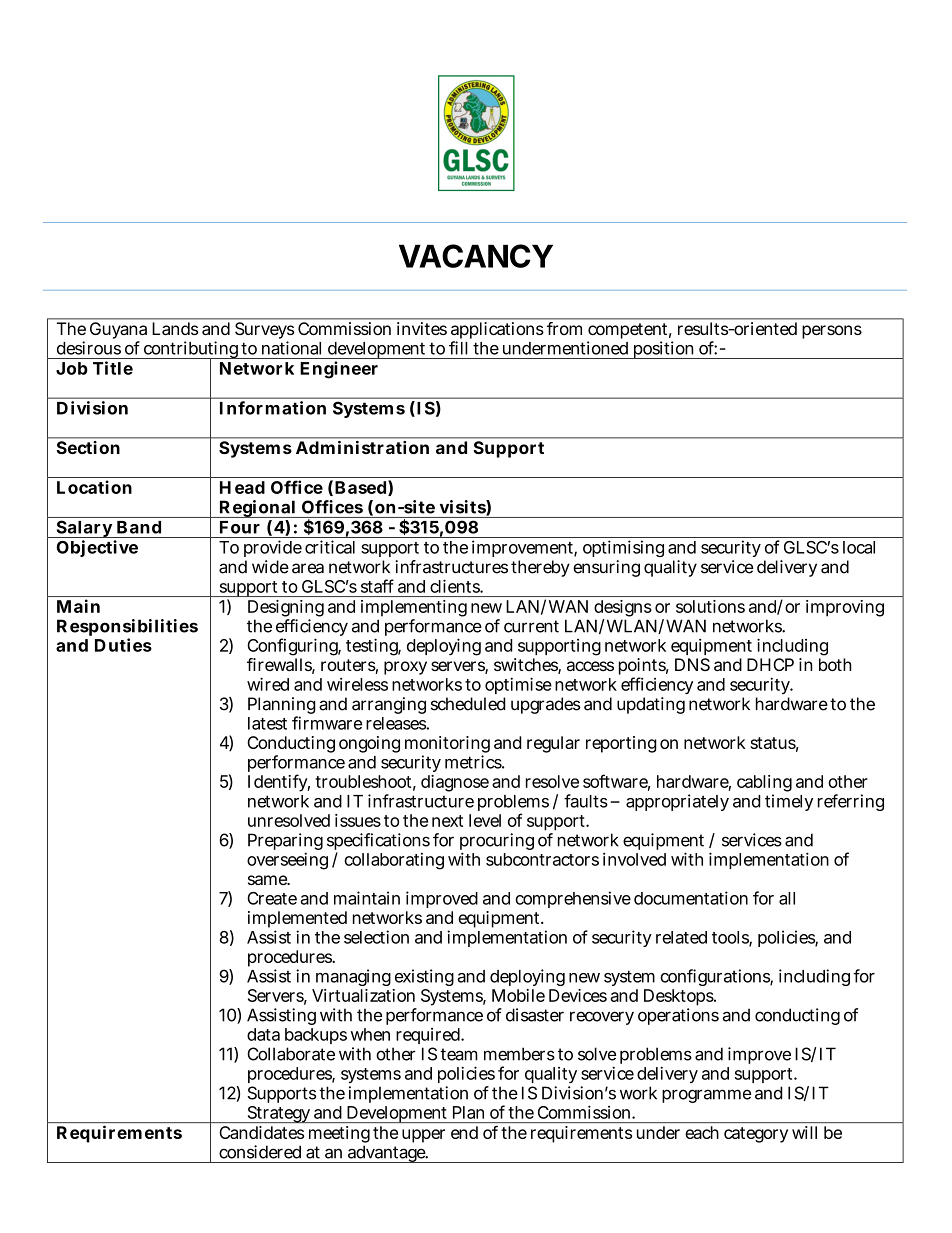 This screenshot has width=952, height=1233. Describe the element at coordinates (770, 664) in the screenshot. I see `DHCP` at that location.
